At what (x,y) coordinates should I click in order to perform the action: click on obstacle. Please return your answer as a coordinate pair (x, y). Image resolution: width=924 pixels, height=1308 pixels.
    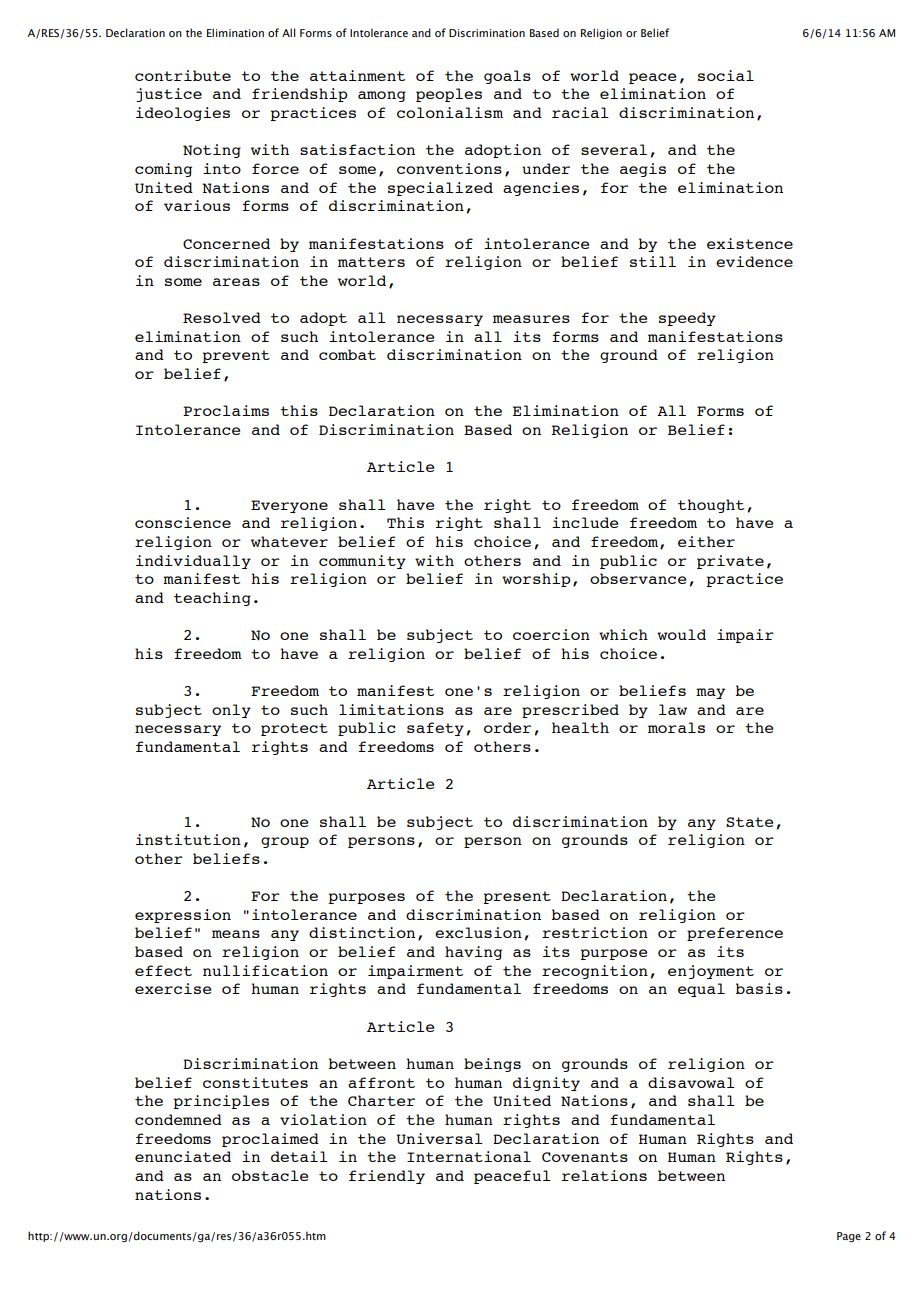
    Looking at the image, I should click on (270, 1175).
